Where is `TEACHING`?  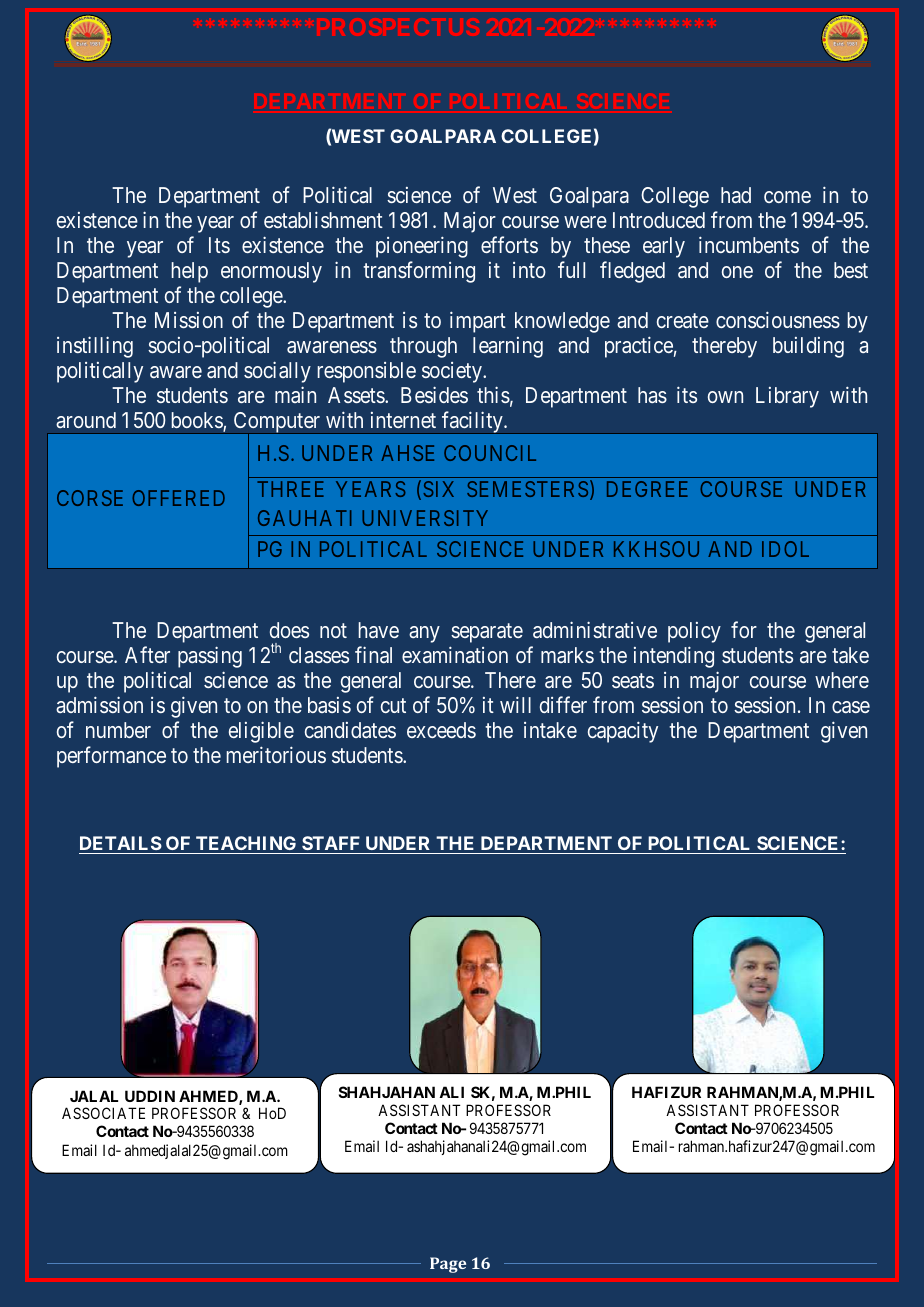
TEACHING is located at coordinates (246, 843).
